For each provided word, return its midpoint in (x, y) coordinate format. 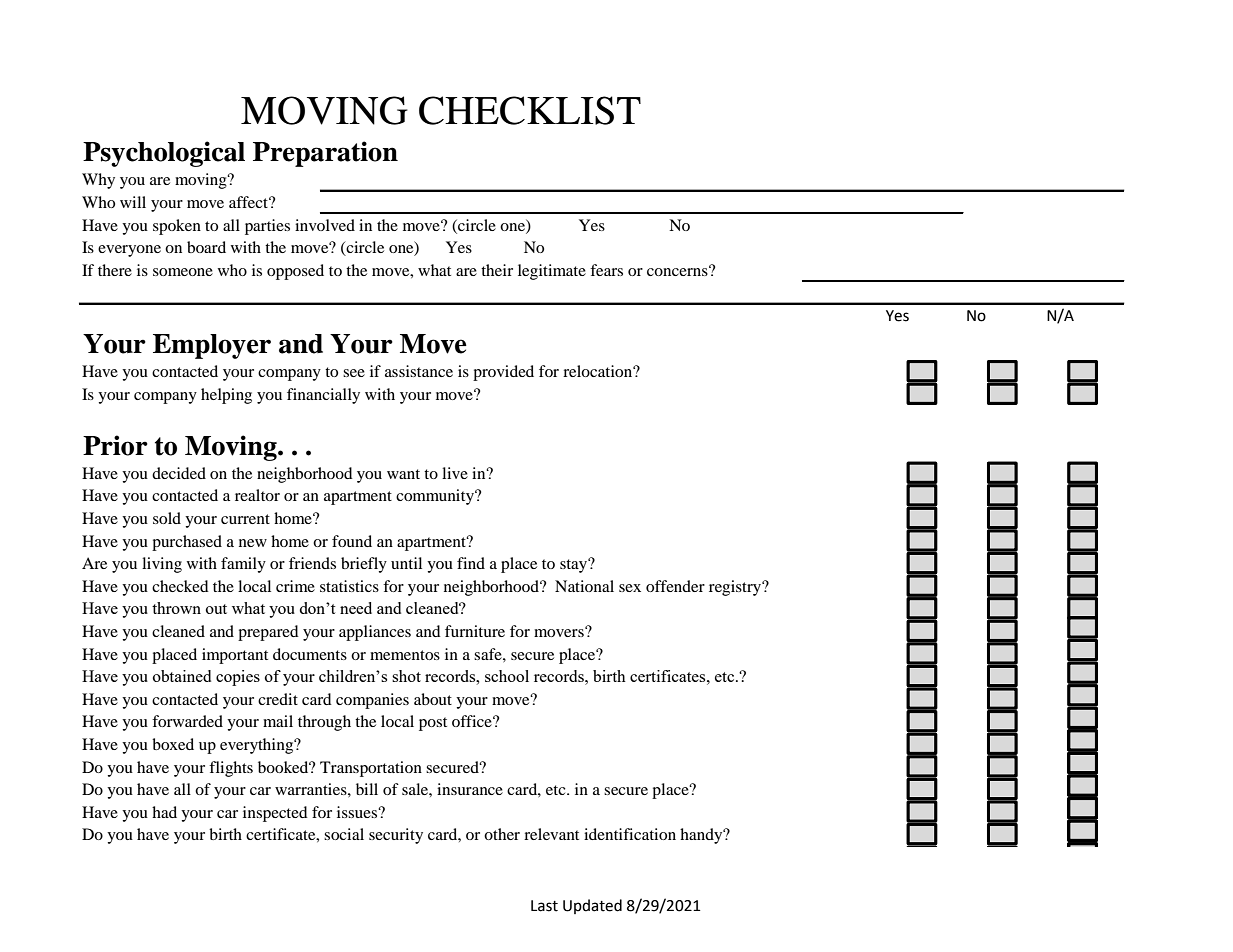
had (164, 812)
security (396, 836)
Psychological (164, 154)
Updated (592, 906)
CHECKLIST (530, 110)
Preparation (325, 154)
